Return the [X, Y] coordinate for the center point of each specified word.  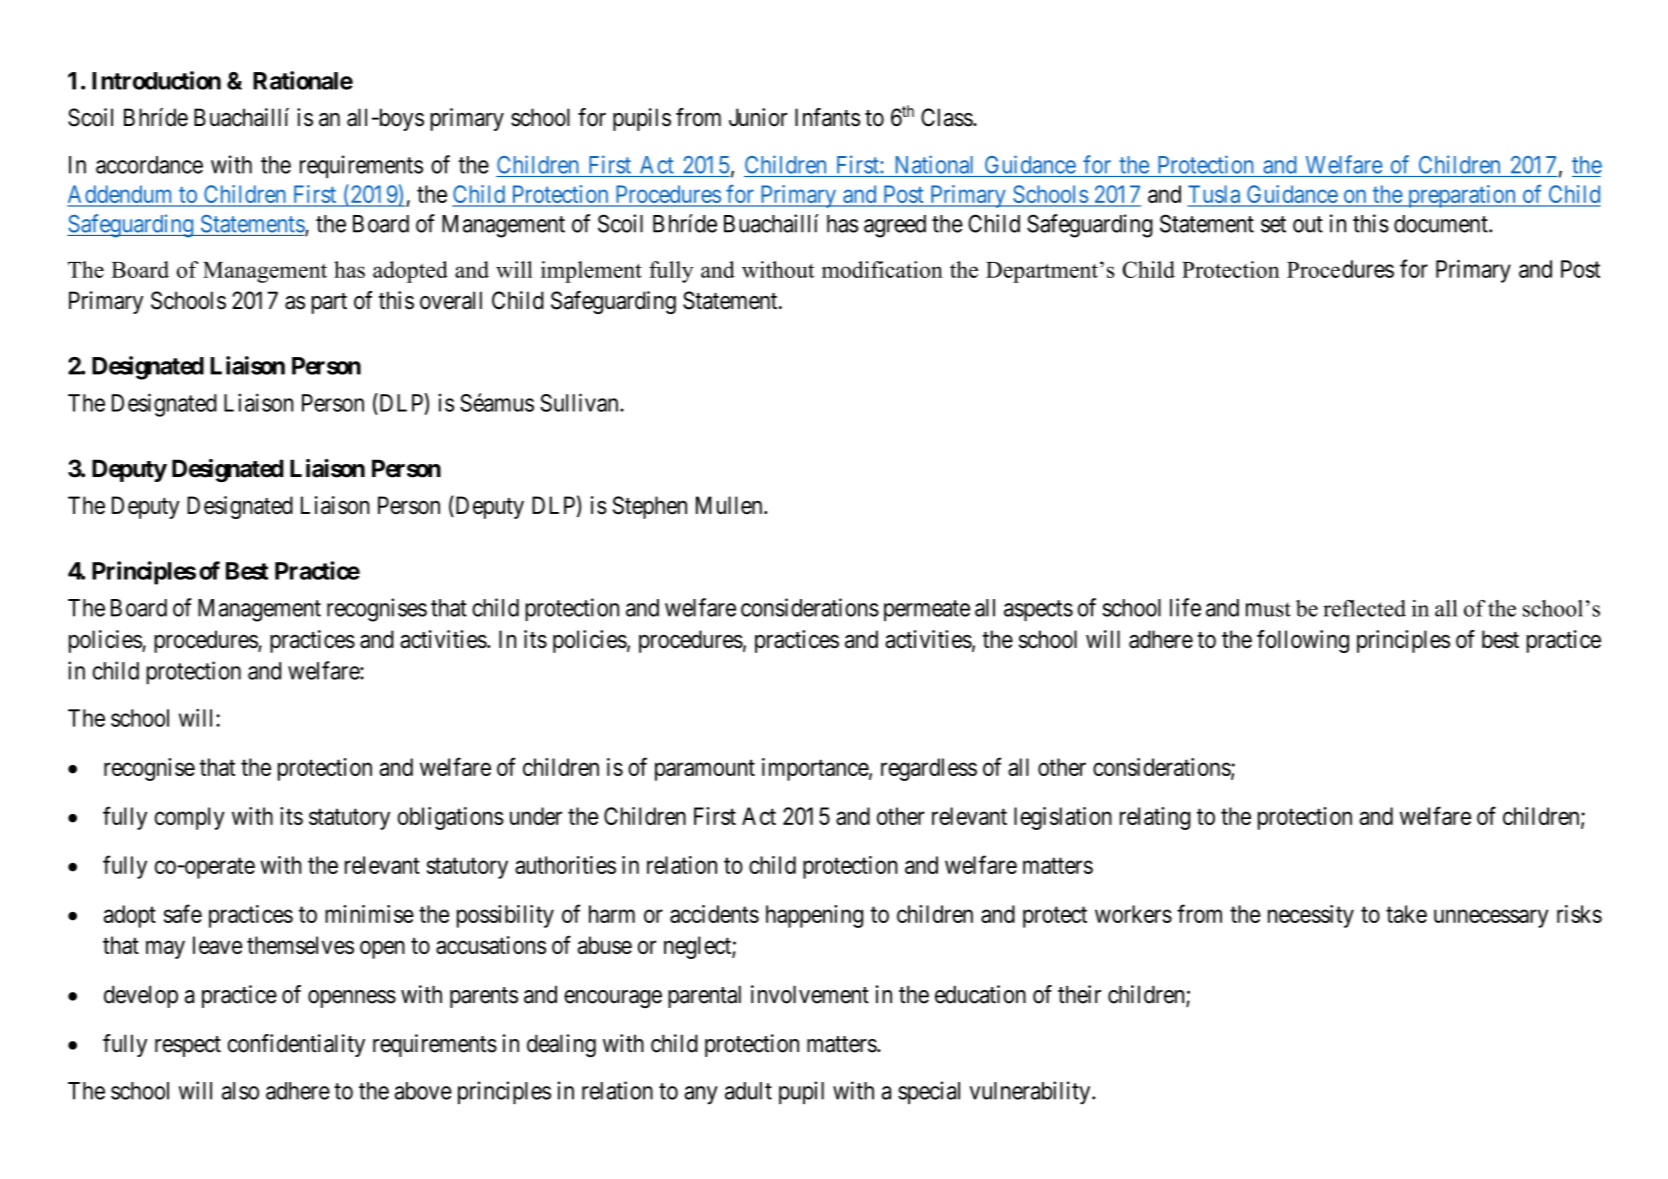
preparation [1461, 196]
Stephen [650, 507]
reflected [1364, 608]
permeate [927, 610]
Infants [827, 117]
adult [748, 1091]
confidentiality [296, 1045]
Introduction [156, 80]
